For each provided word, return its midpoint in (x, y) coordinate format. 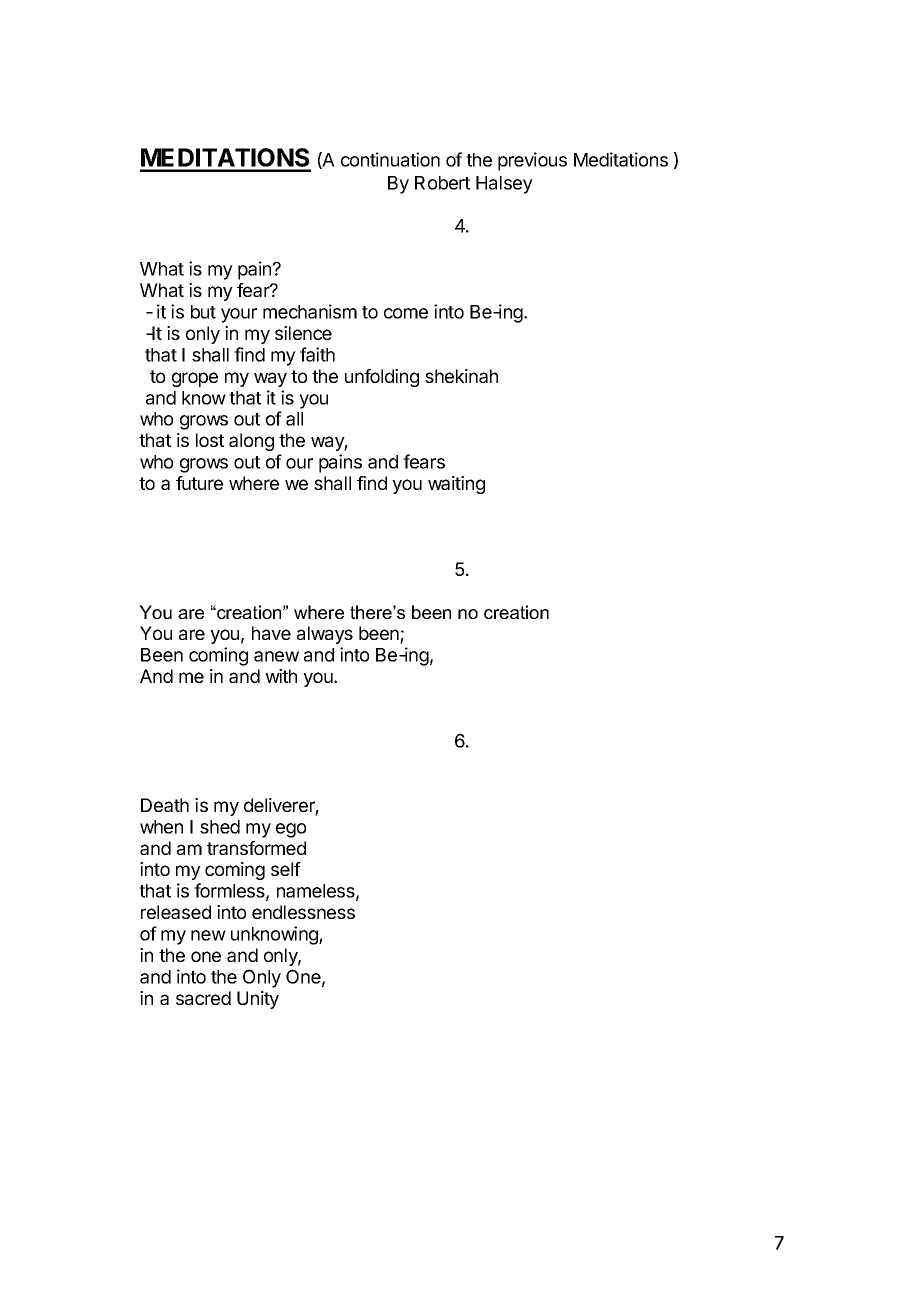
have (271, 633)
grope (195, 379)
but (203, 312)
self (286, 869)
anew (276, 656)
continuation (390, 159)
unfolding (382, 378)
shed (220, 827)
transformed (256, 848)
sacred (203, 998)
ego (291, 830)
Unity (258, 1000)
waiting (456, 485)
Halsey (504, 185)
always (325, 635)
